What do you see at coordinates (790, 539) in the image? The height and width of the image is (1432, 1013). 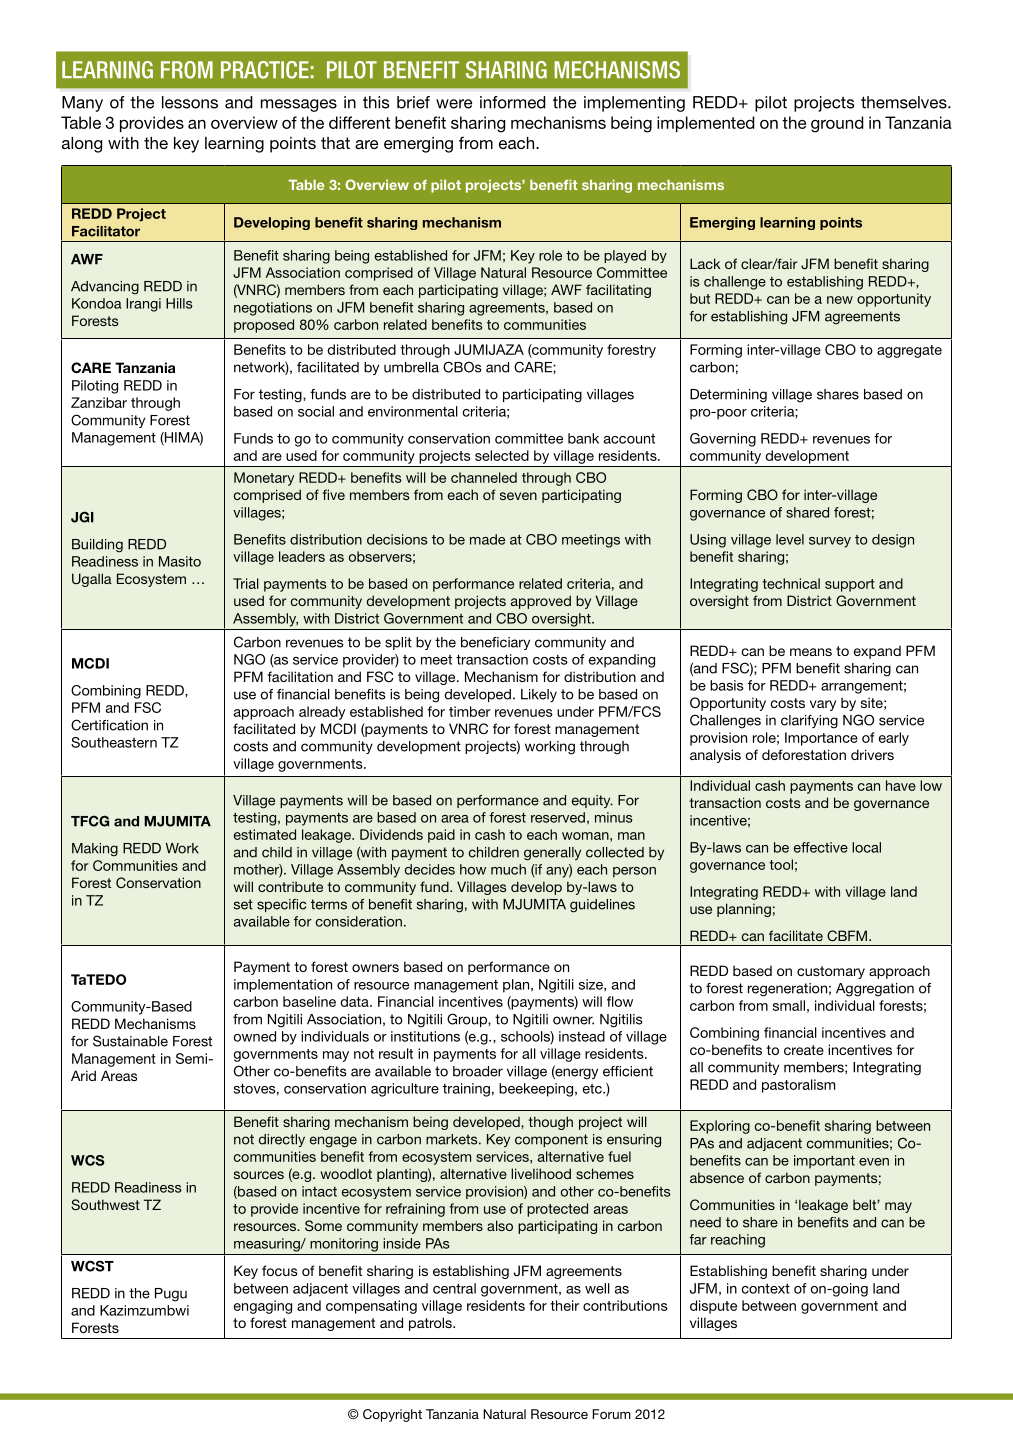 I see `level` at bounding box center [790, 539].
